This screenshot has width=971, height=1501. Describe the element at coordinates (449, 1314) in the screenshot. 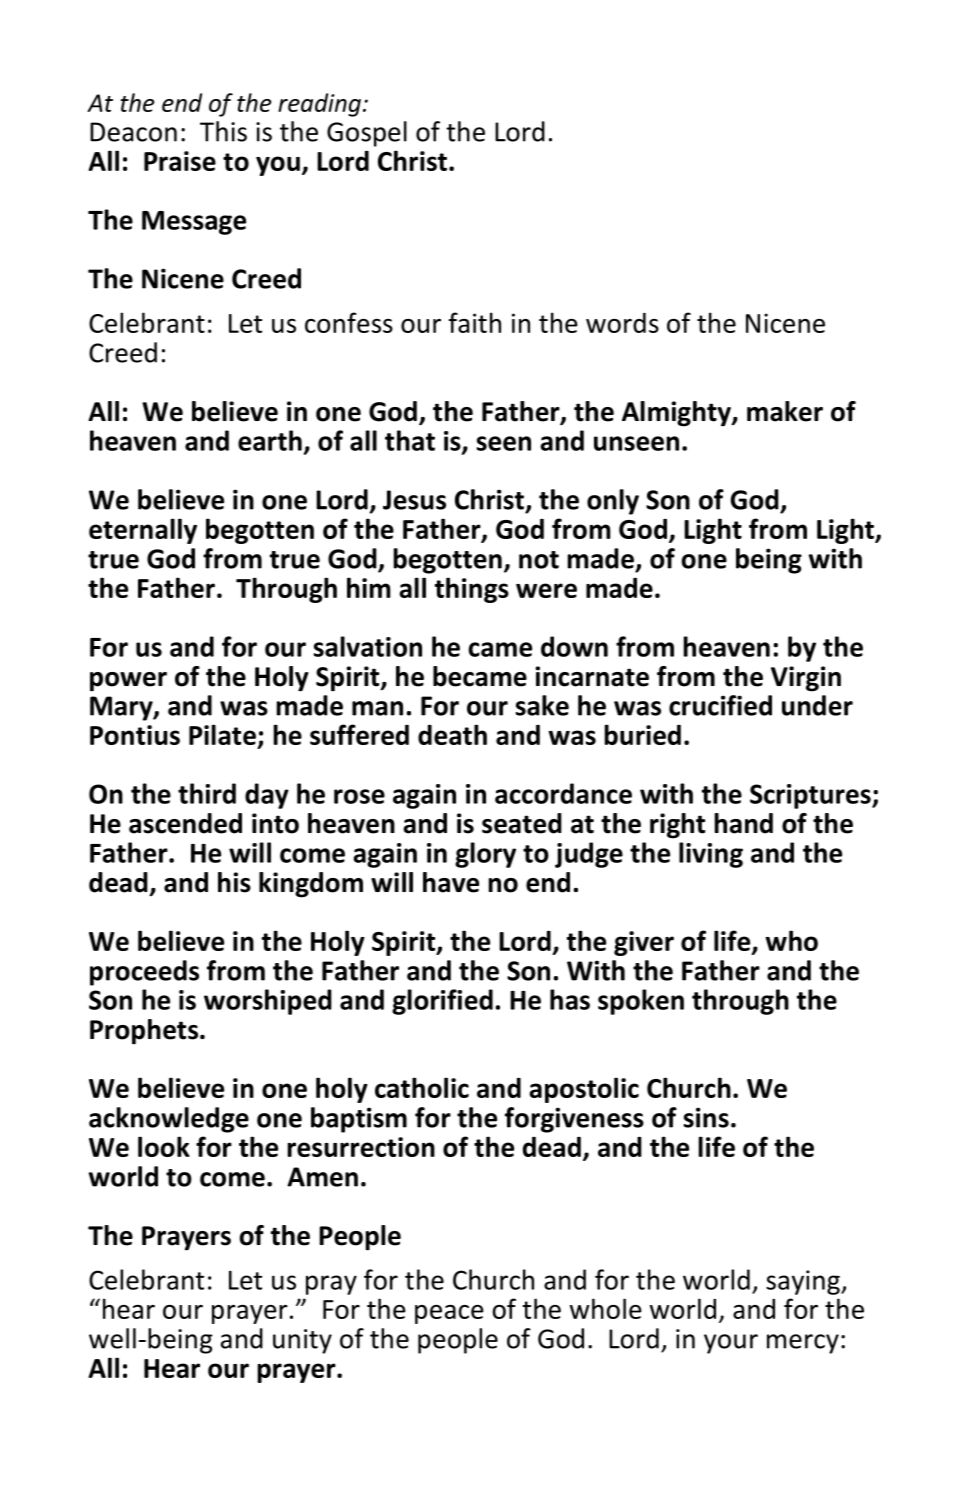

I see `peace` at that location.
